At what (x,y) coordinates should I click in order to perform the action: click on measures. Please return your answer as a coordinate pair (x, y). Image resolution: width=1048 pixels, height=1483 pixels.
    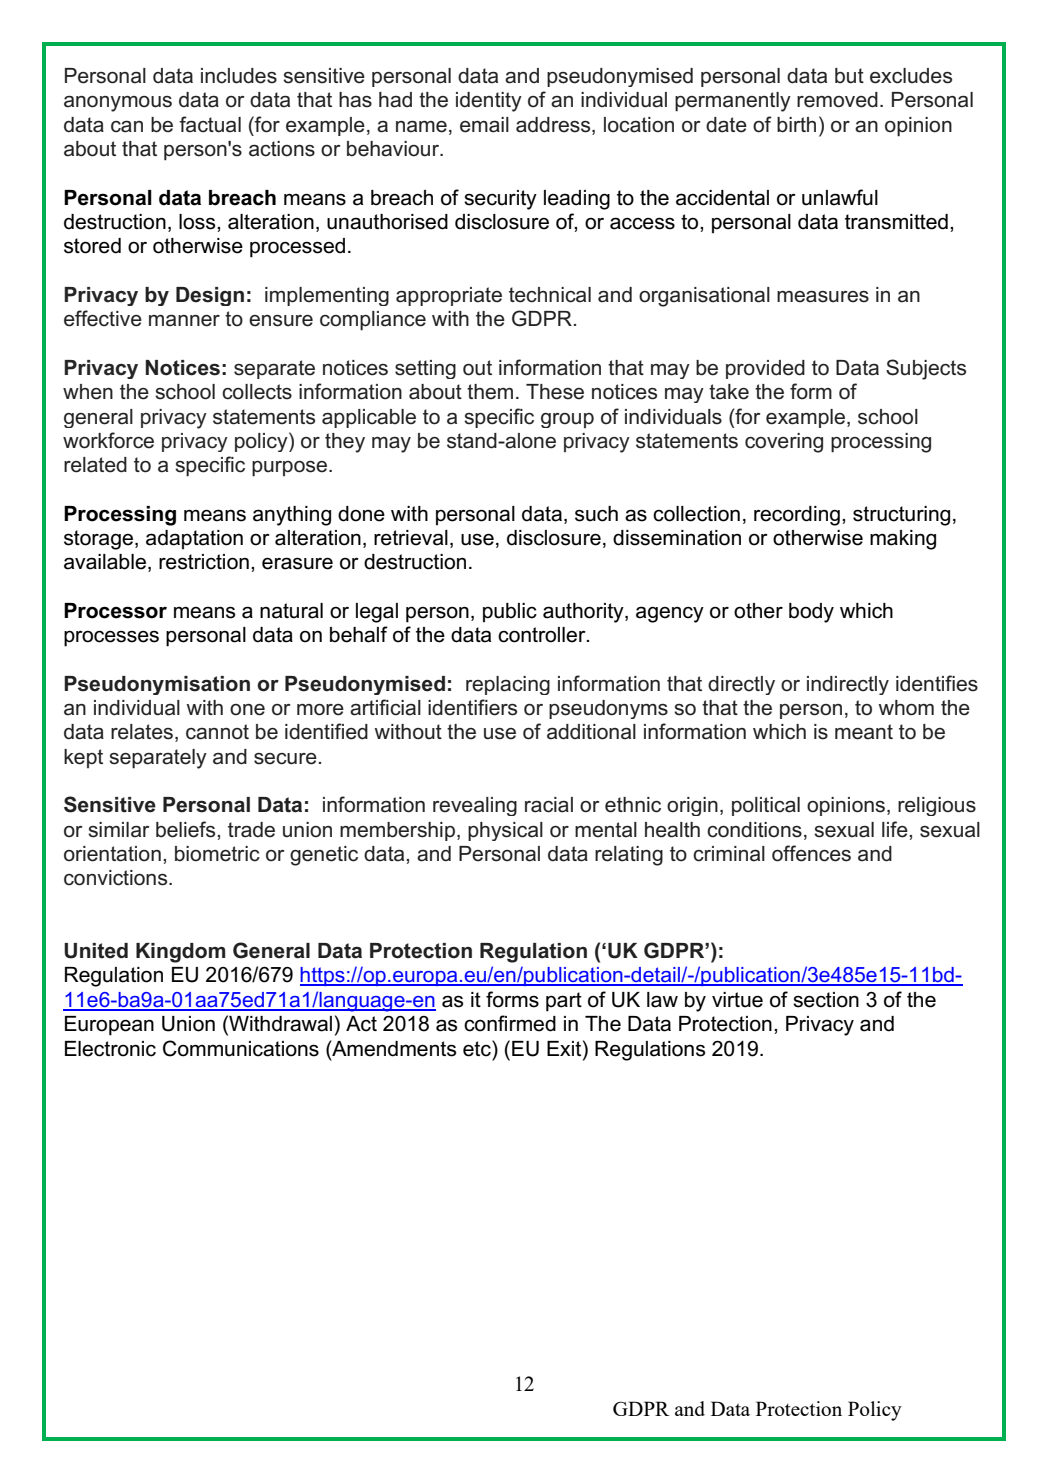
    Looking at the image, I should click on (823, 297).
